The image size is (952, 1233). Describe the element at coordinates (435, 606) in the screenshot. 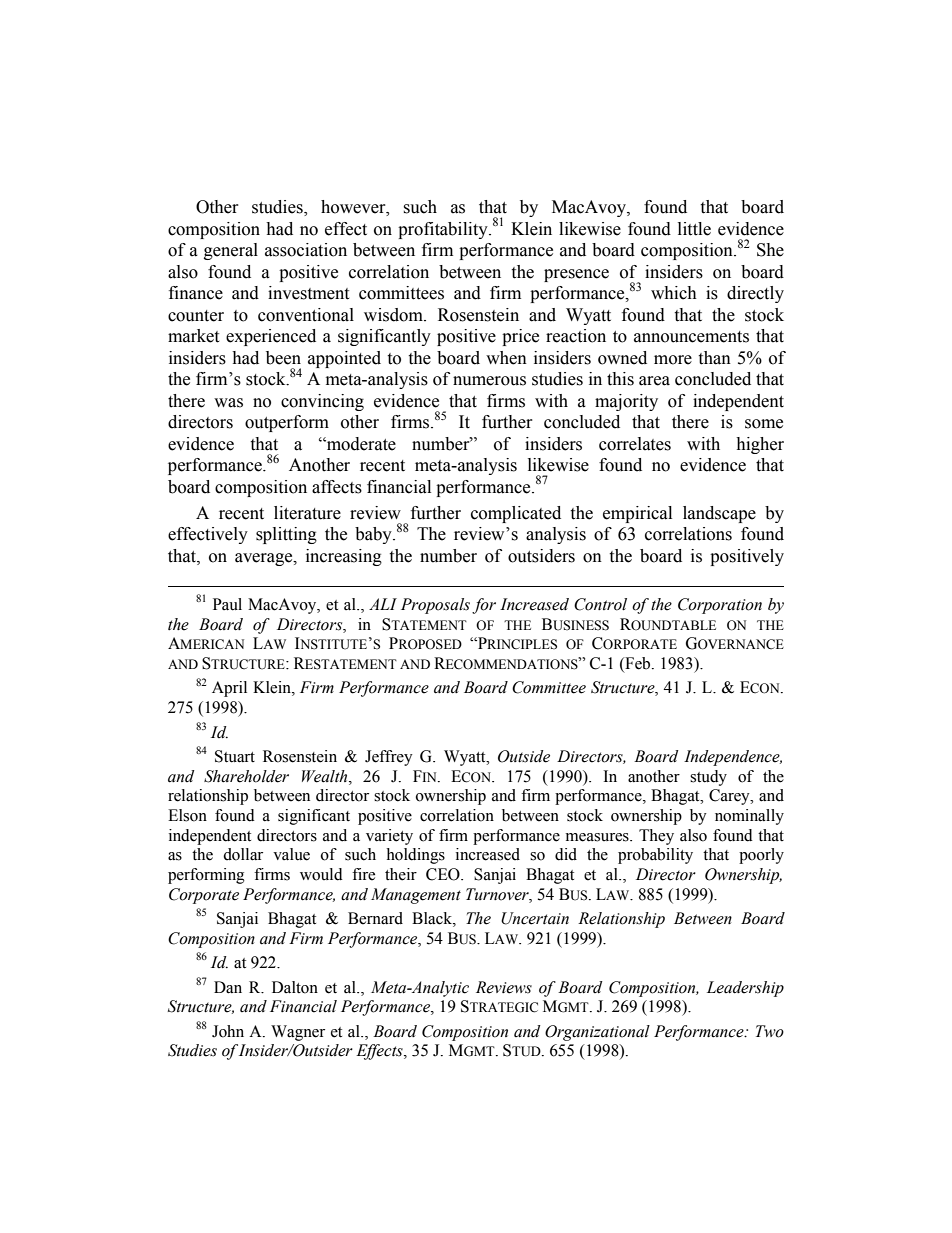

I see `Proposals` at that location.
